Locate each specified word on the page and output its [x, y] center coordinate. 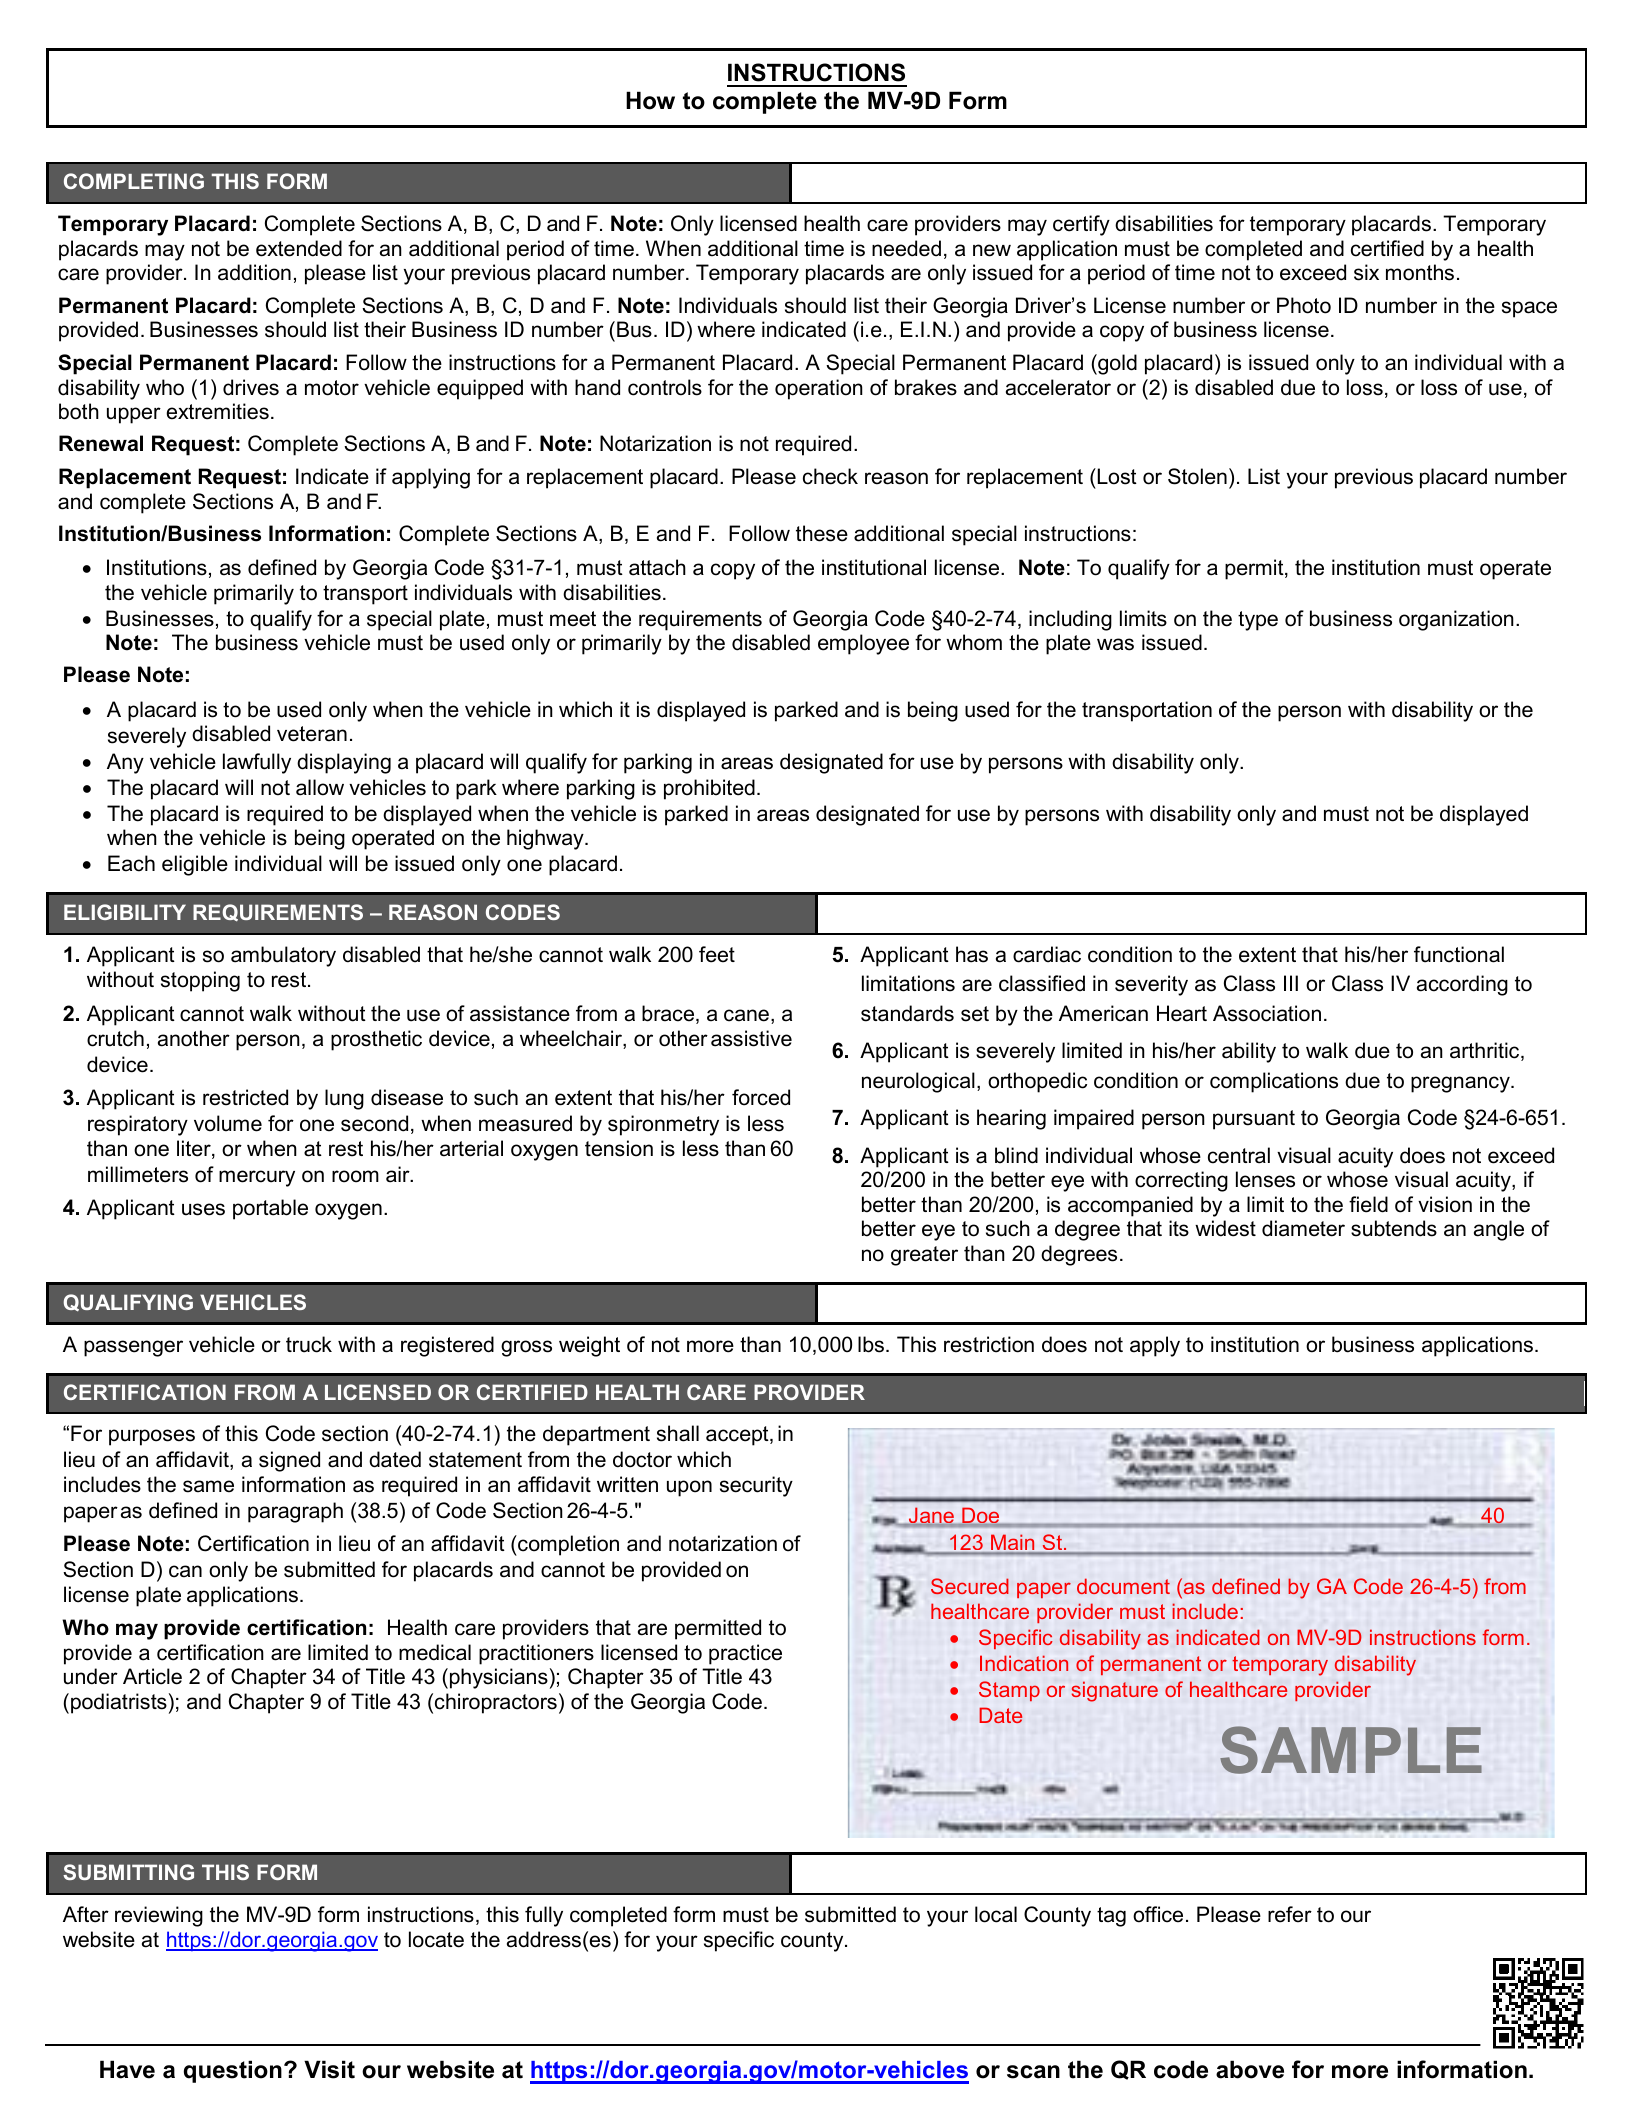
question [233, 2071]
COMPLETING [134, 181]
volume [228, 1123]
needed [906, 248]
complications [1274, 1082]
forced [761, 1097]
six [1366, 272]
